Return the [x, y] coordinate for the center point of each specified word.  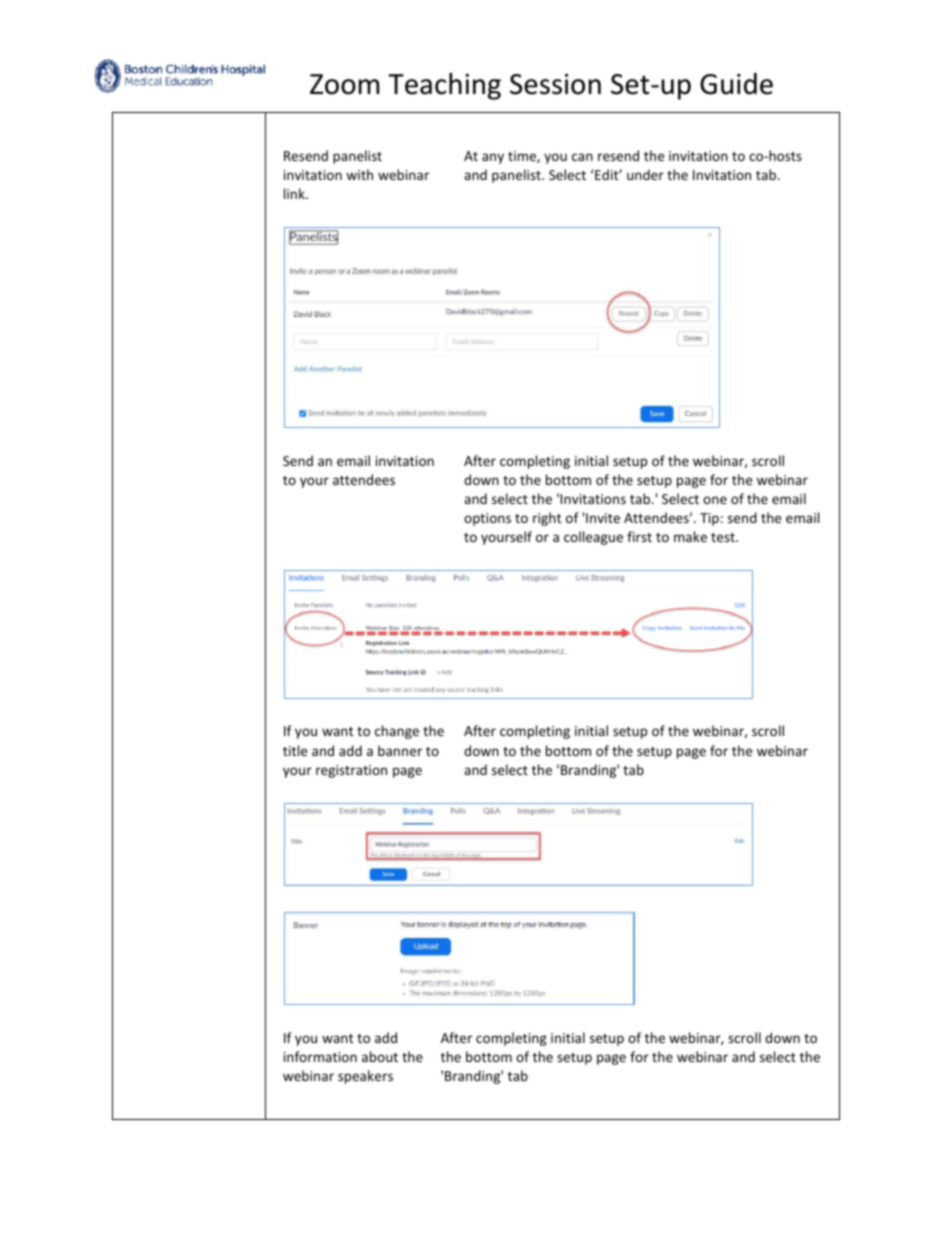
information [320, 1056]
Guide [736, 84]
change [397, 732]
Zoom [344, 84]
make [690, 536]
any [493, 158]
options [487, 519]
